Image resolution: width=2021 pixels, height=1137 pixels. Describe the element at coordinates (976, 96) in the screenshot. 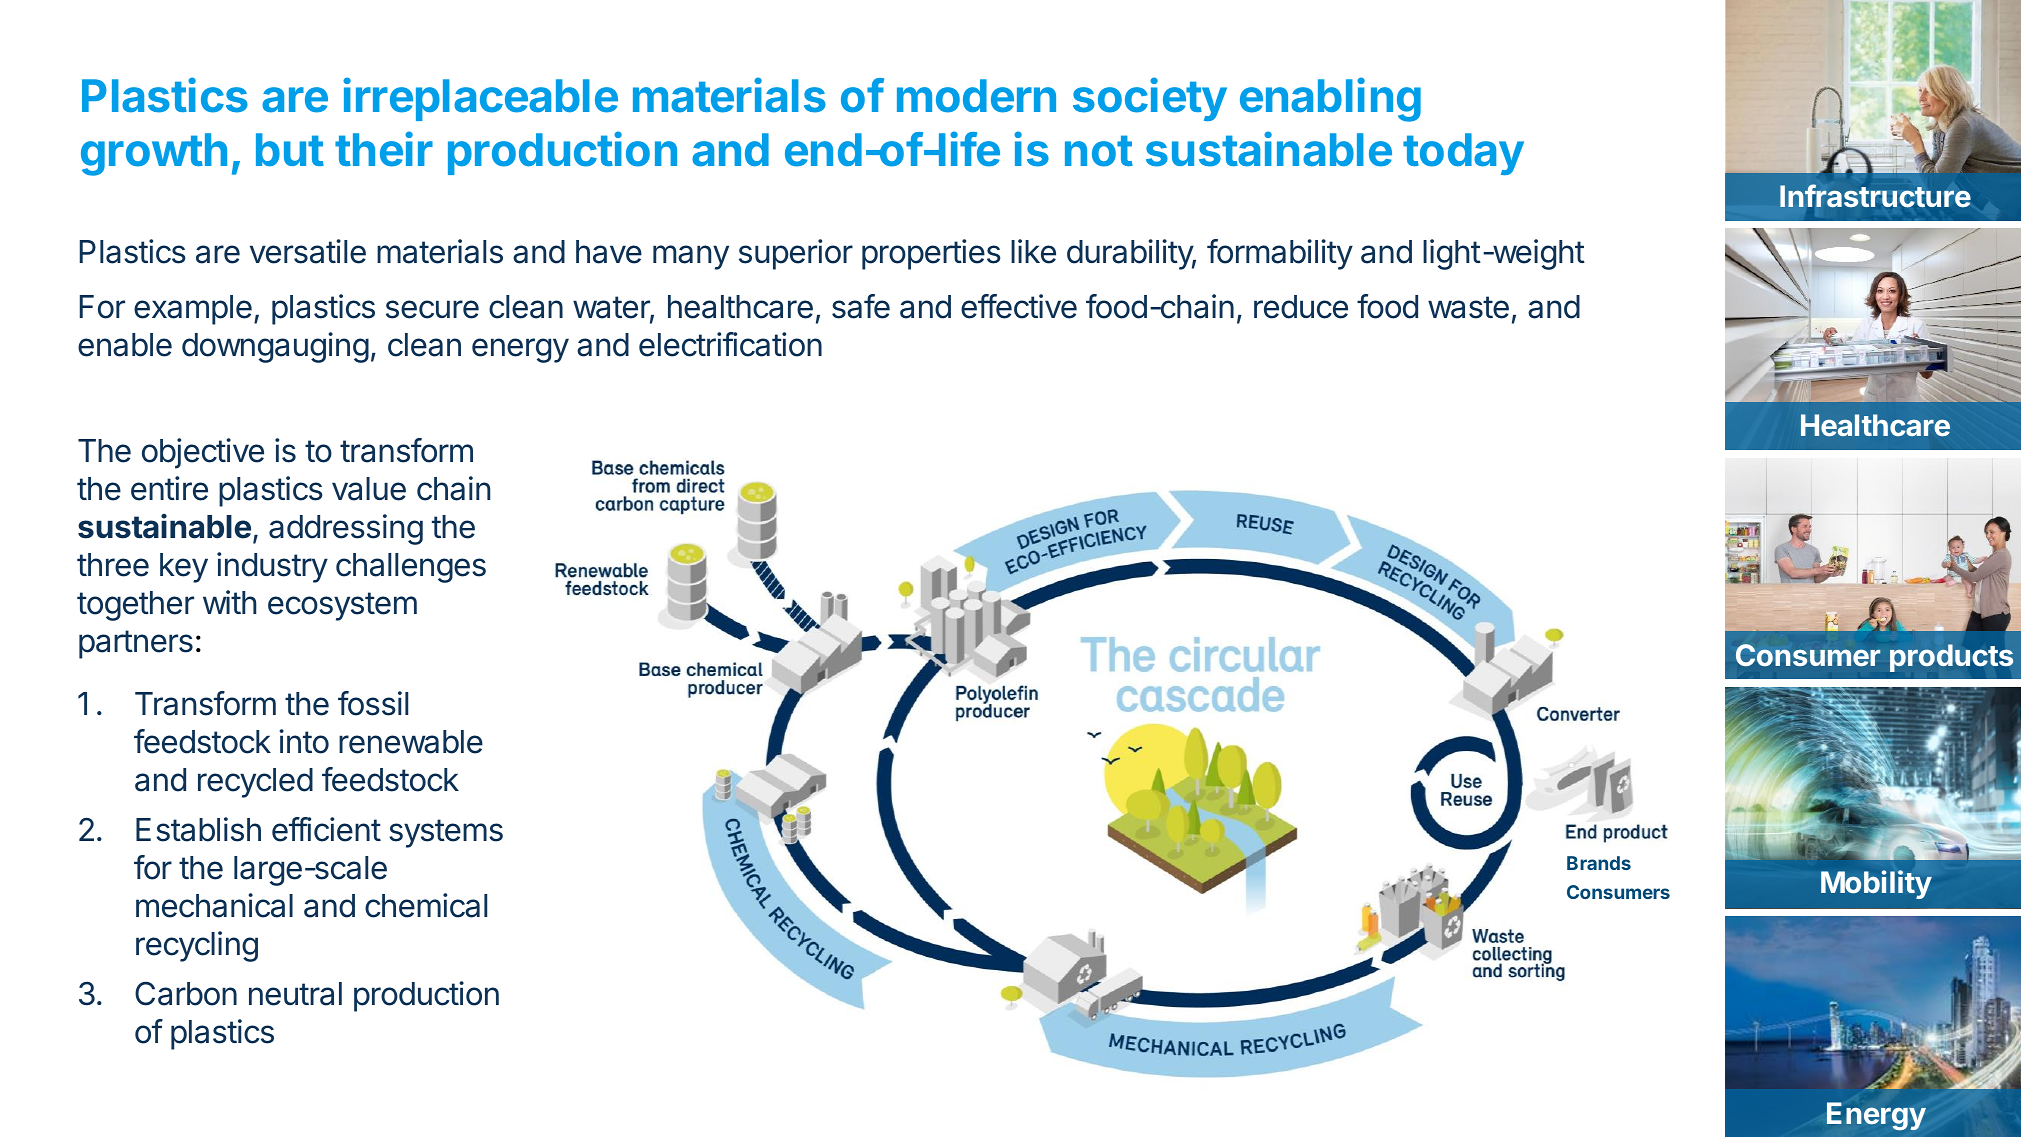

I see `modern` at that location.
